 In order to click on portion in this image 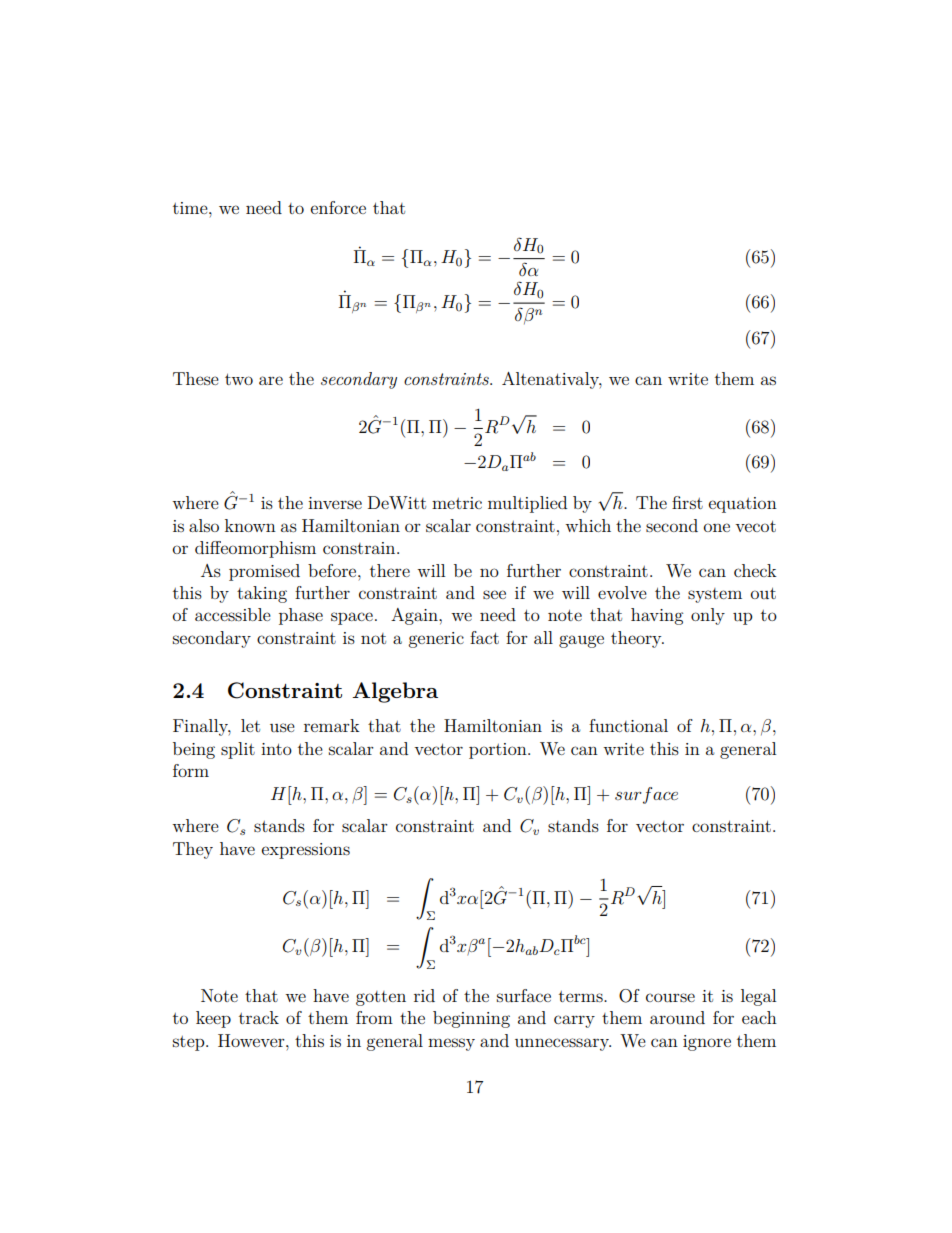, I will do `click(499, 751)`.
